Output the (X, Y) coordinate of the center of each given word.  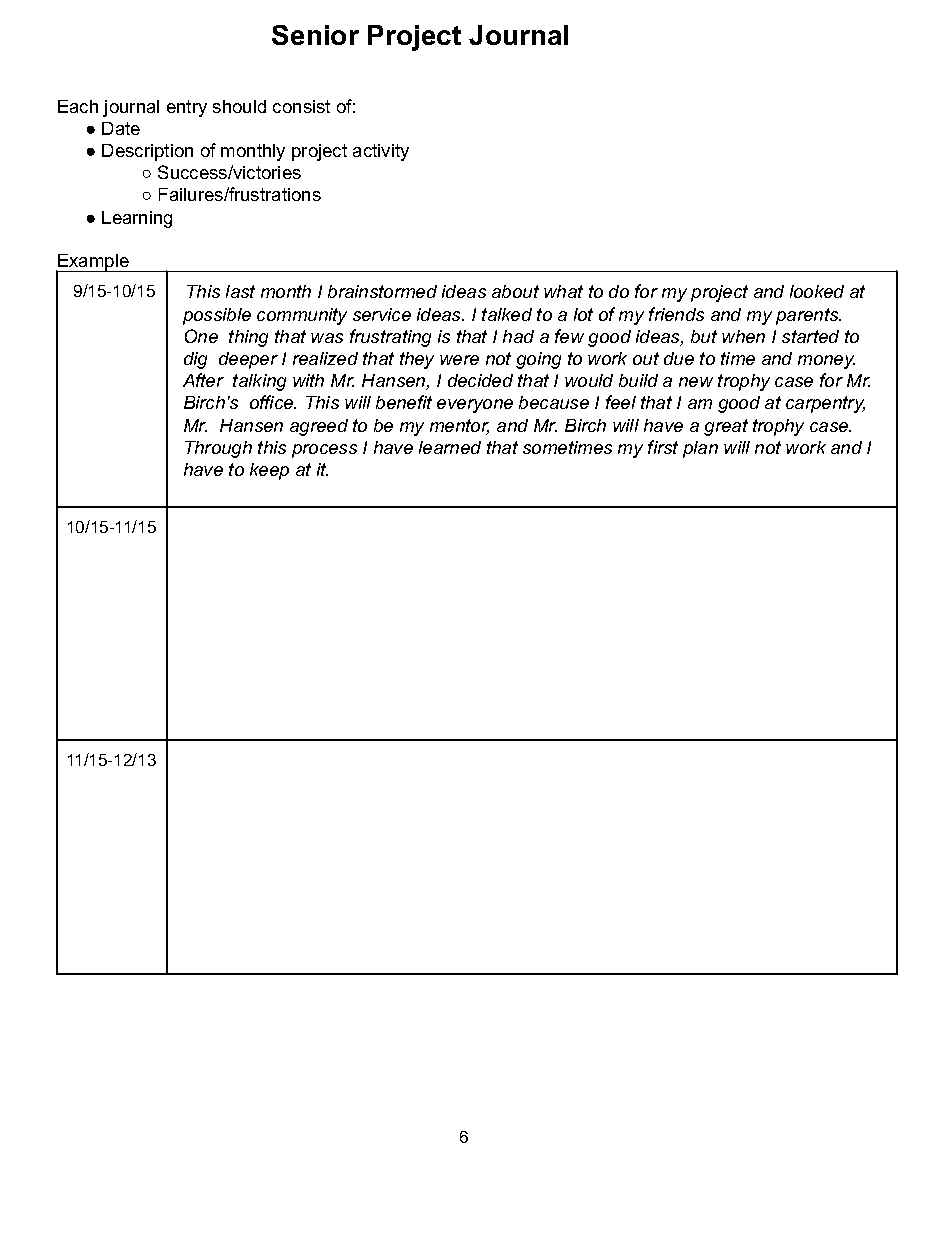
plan (700, 449)
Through (218, 449)
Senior (315, 35)
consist (301, 106)
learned (450, 447)
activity (381, 152)
